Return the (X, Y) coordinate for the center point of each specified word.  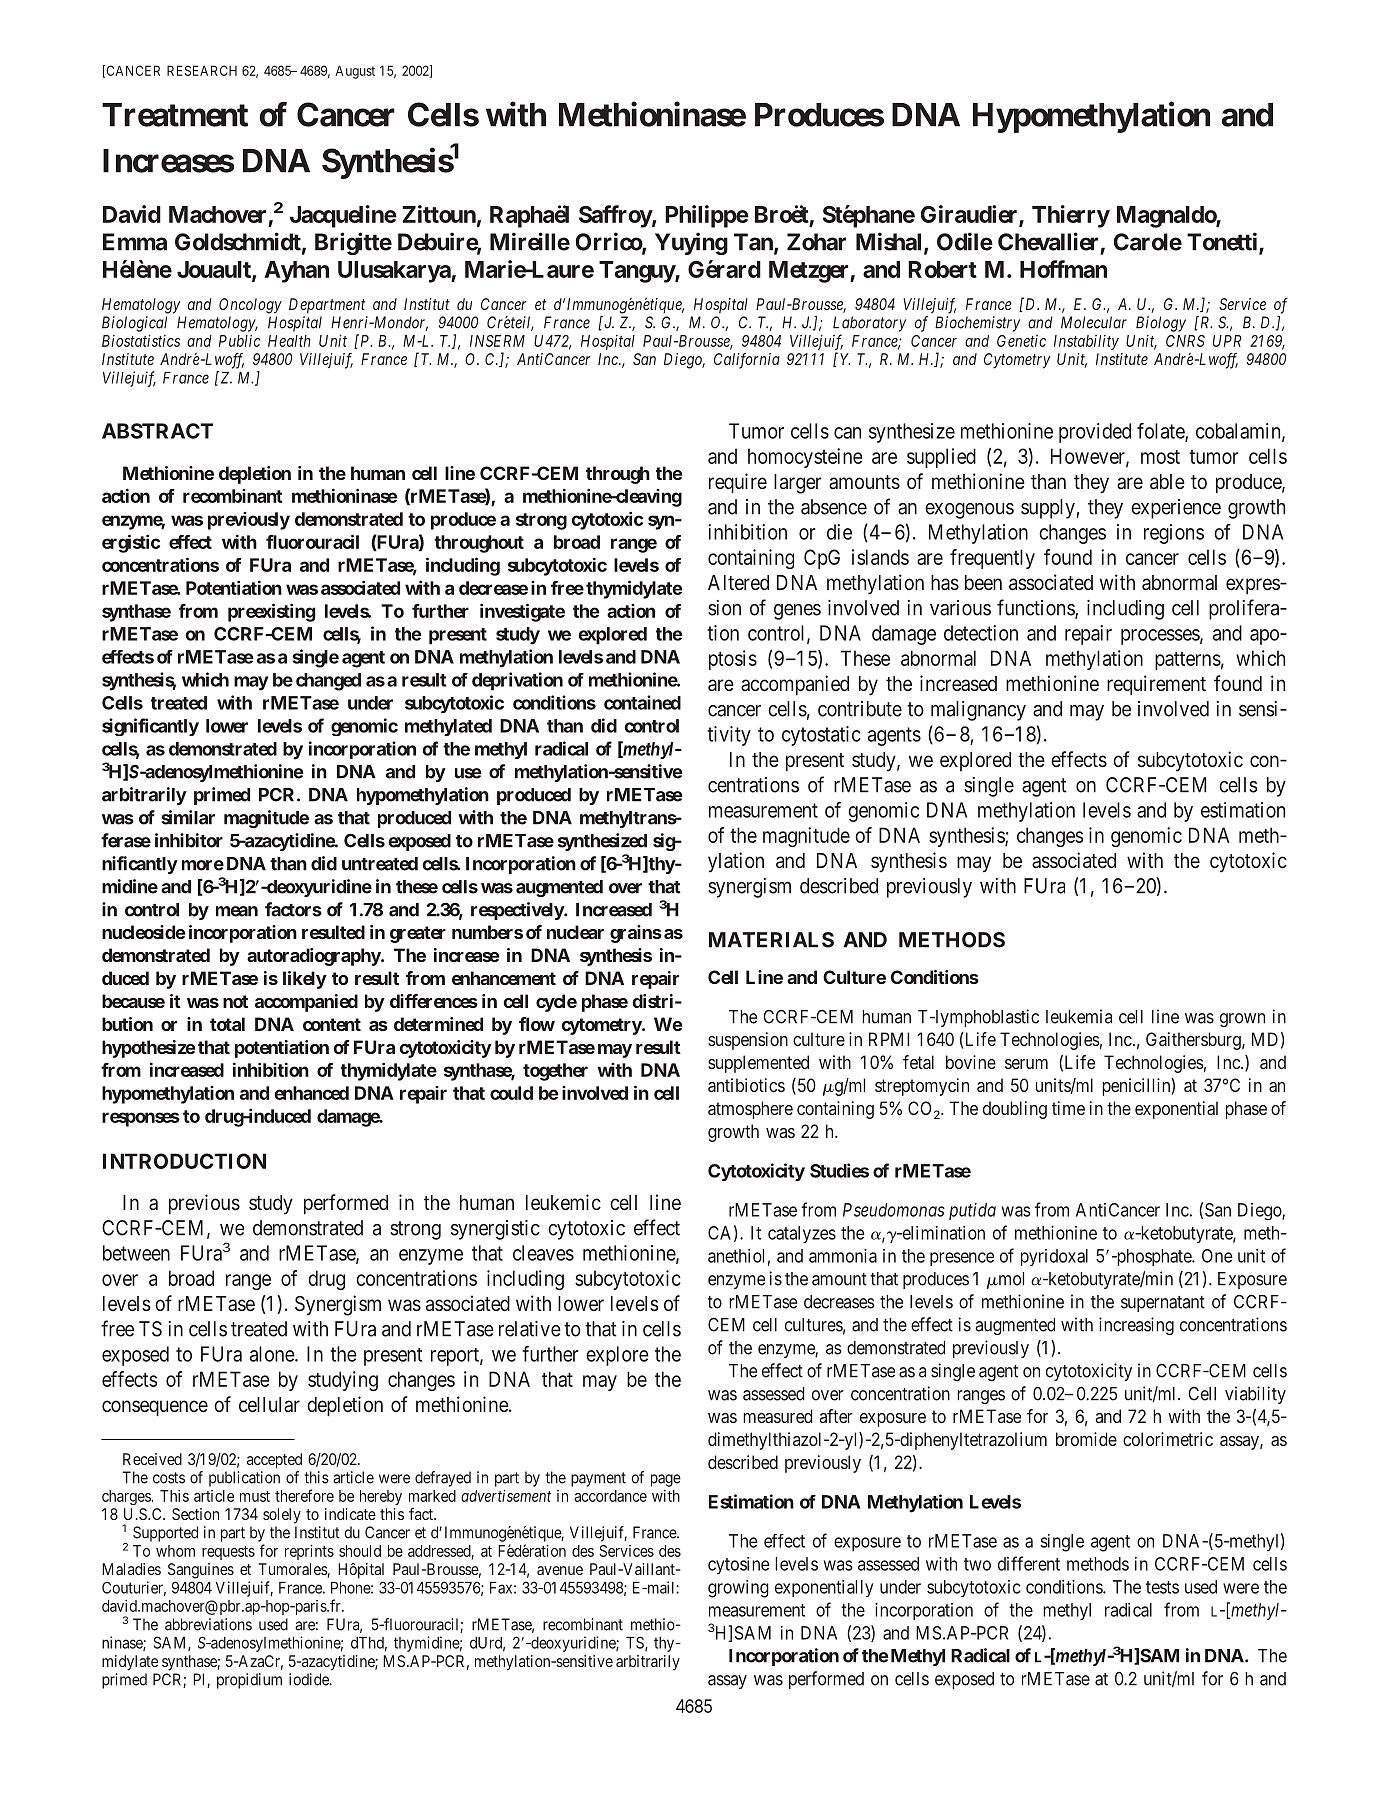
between (136, 1253)
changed (328, 682)
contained (642, 702)
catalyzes (802, 1234)
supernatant (1163, 1304)
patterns (1188, 661)
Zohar (816, 242)
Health (289, 341)
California (747, 361)
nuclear (575, 932)
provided (1095, 433)
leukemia (1079, 1016)
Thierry (1071, 216)
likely (305, 980)
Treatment (175, 115)
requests (228, 1553)
